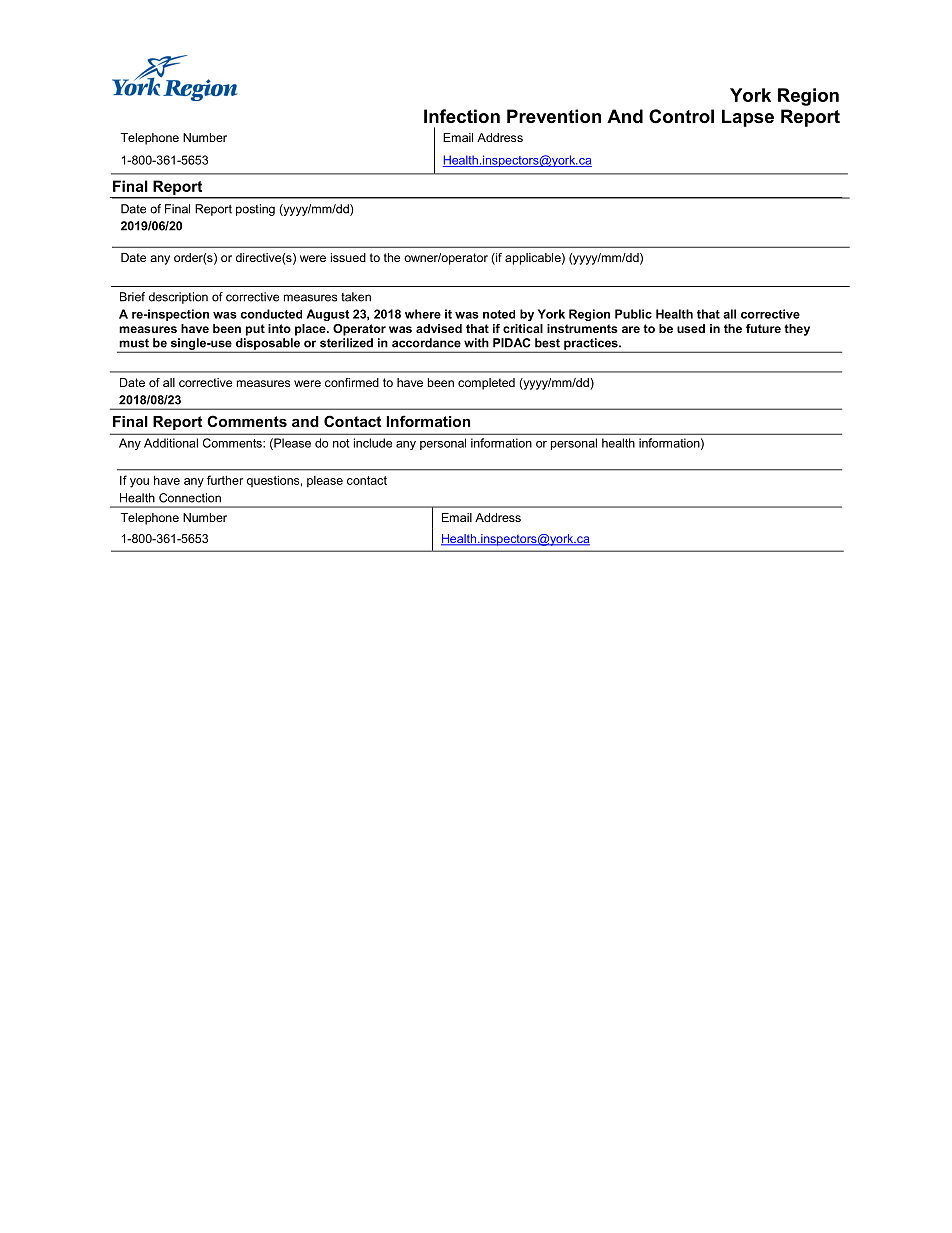 The height and width of the screenshot is (1233, 952). What do you see at coordinates (554, 116) in the screenshot?
I see `Prevention` at bounding box center [554, 116].
